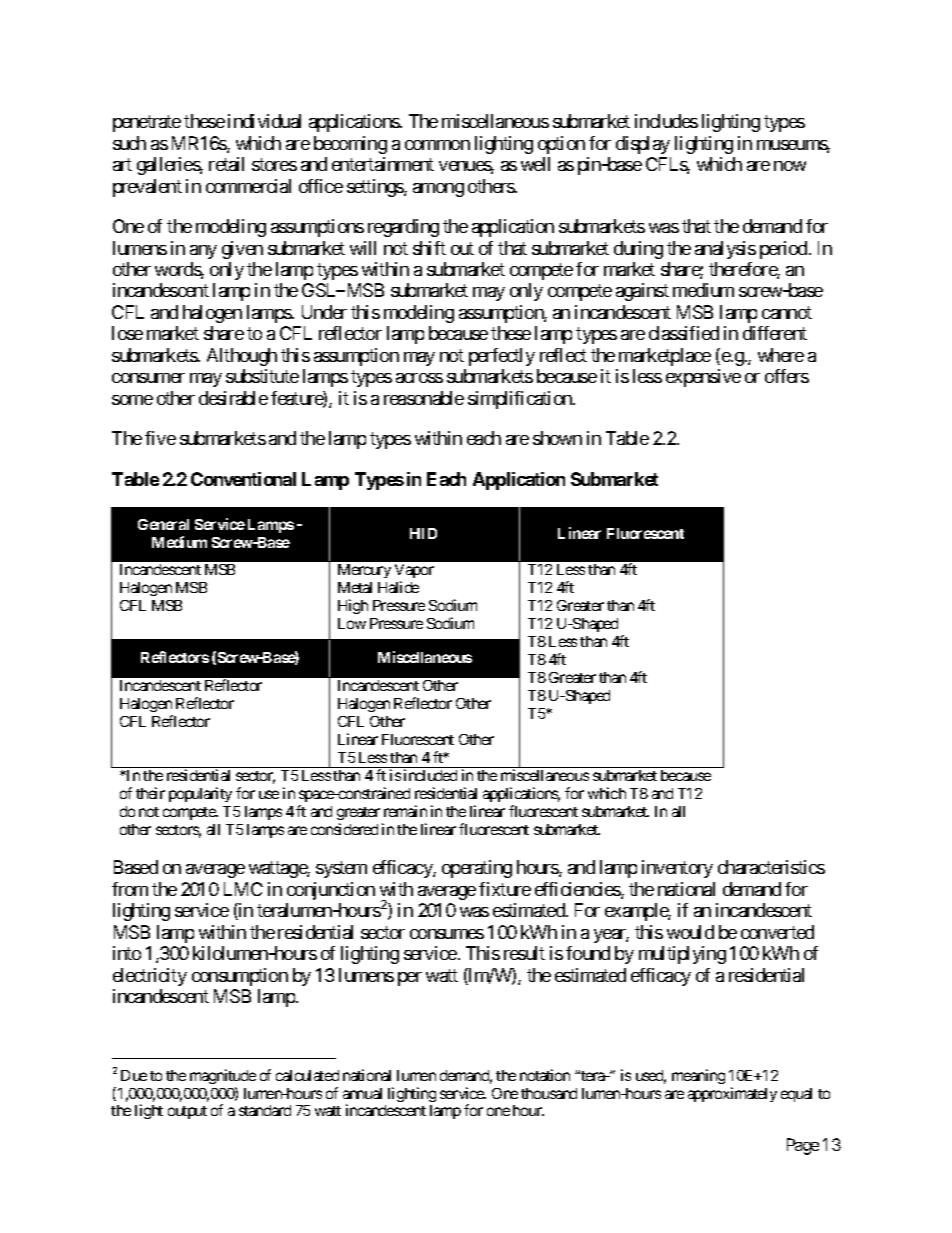  Describe the element at coordinates (405, 811) in the screenshot. I see `remain` at that location.
